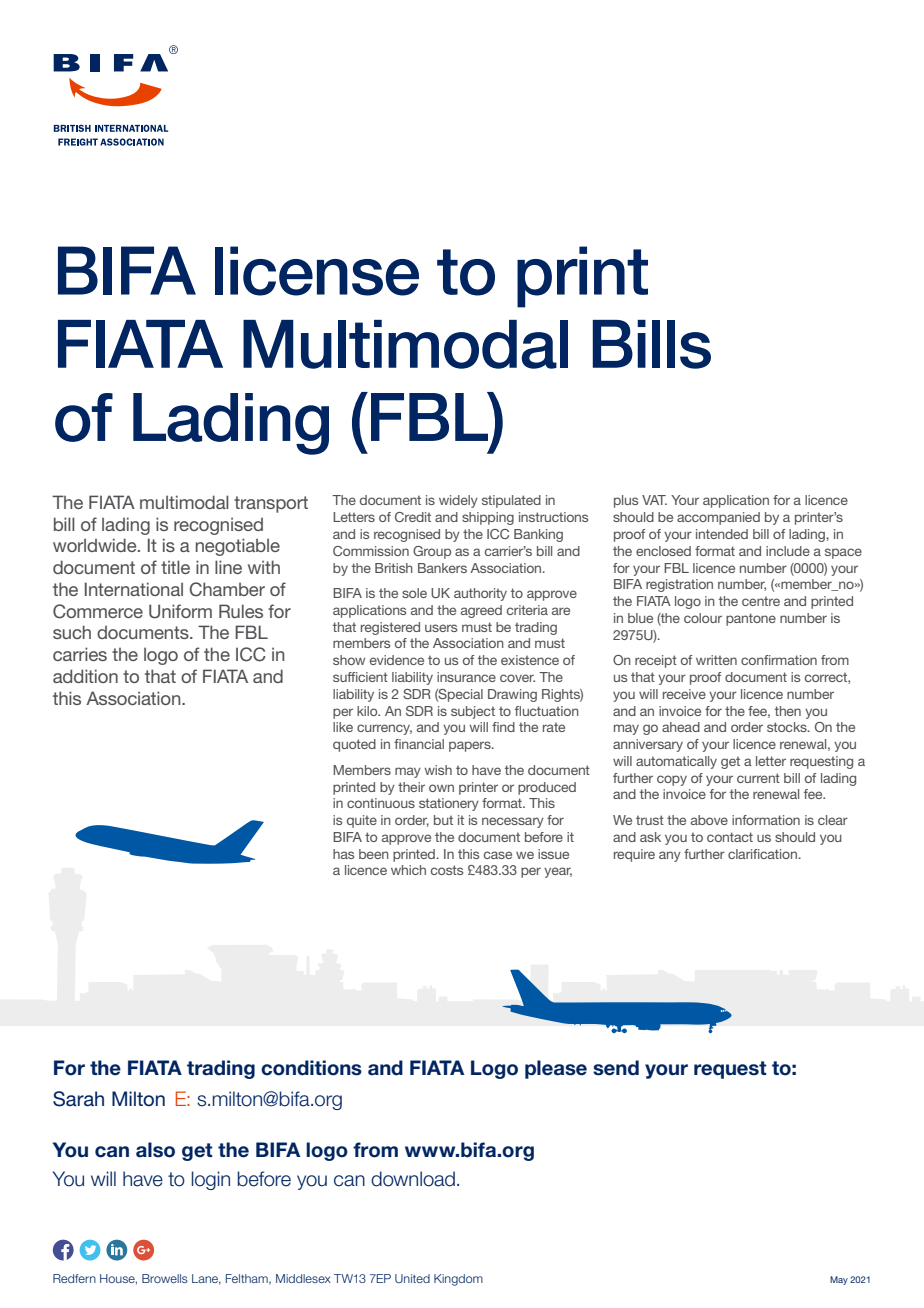  Describe the element at coordinates (441, 628) in the screenshot. I see `users` at that location.
